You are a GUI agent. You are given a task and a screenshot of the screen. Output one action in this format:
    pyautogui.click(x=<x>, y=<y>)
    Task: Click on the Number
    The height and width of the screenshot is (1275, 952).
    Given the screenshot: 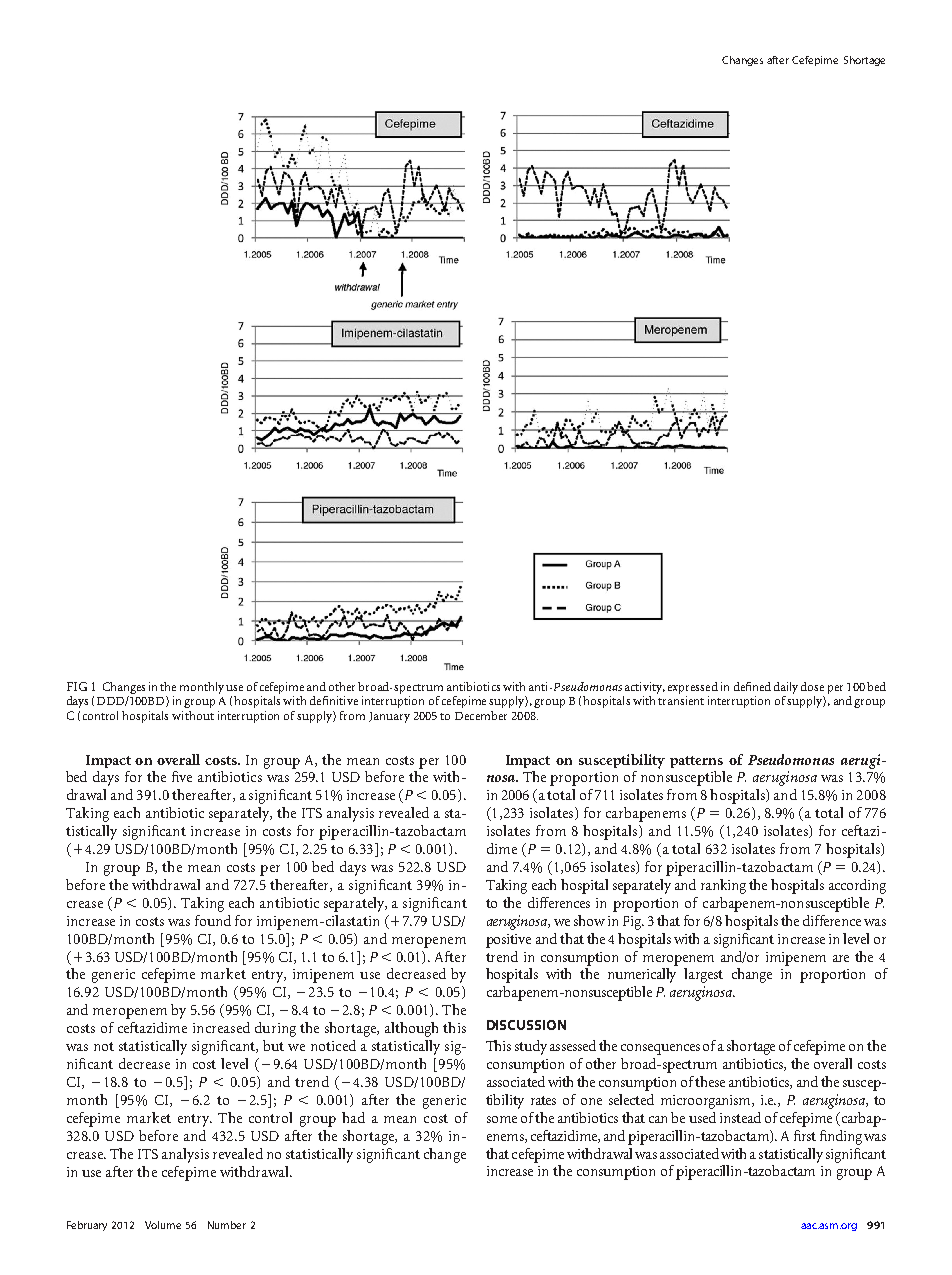 What is the action you would take?
    pyautogui.click(x=227, y=1225)
